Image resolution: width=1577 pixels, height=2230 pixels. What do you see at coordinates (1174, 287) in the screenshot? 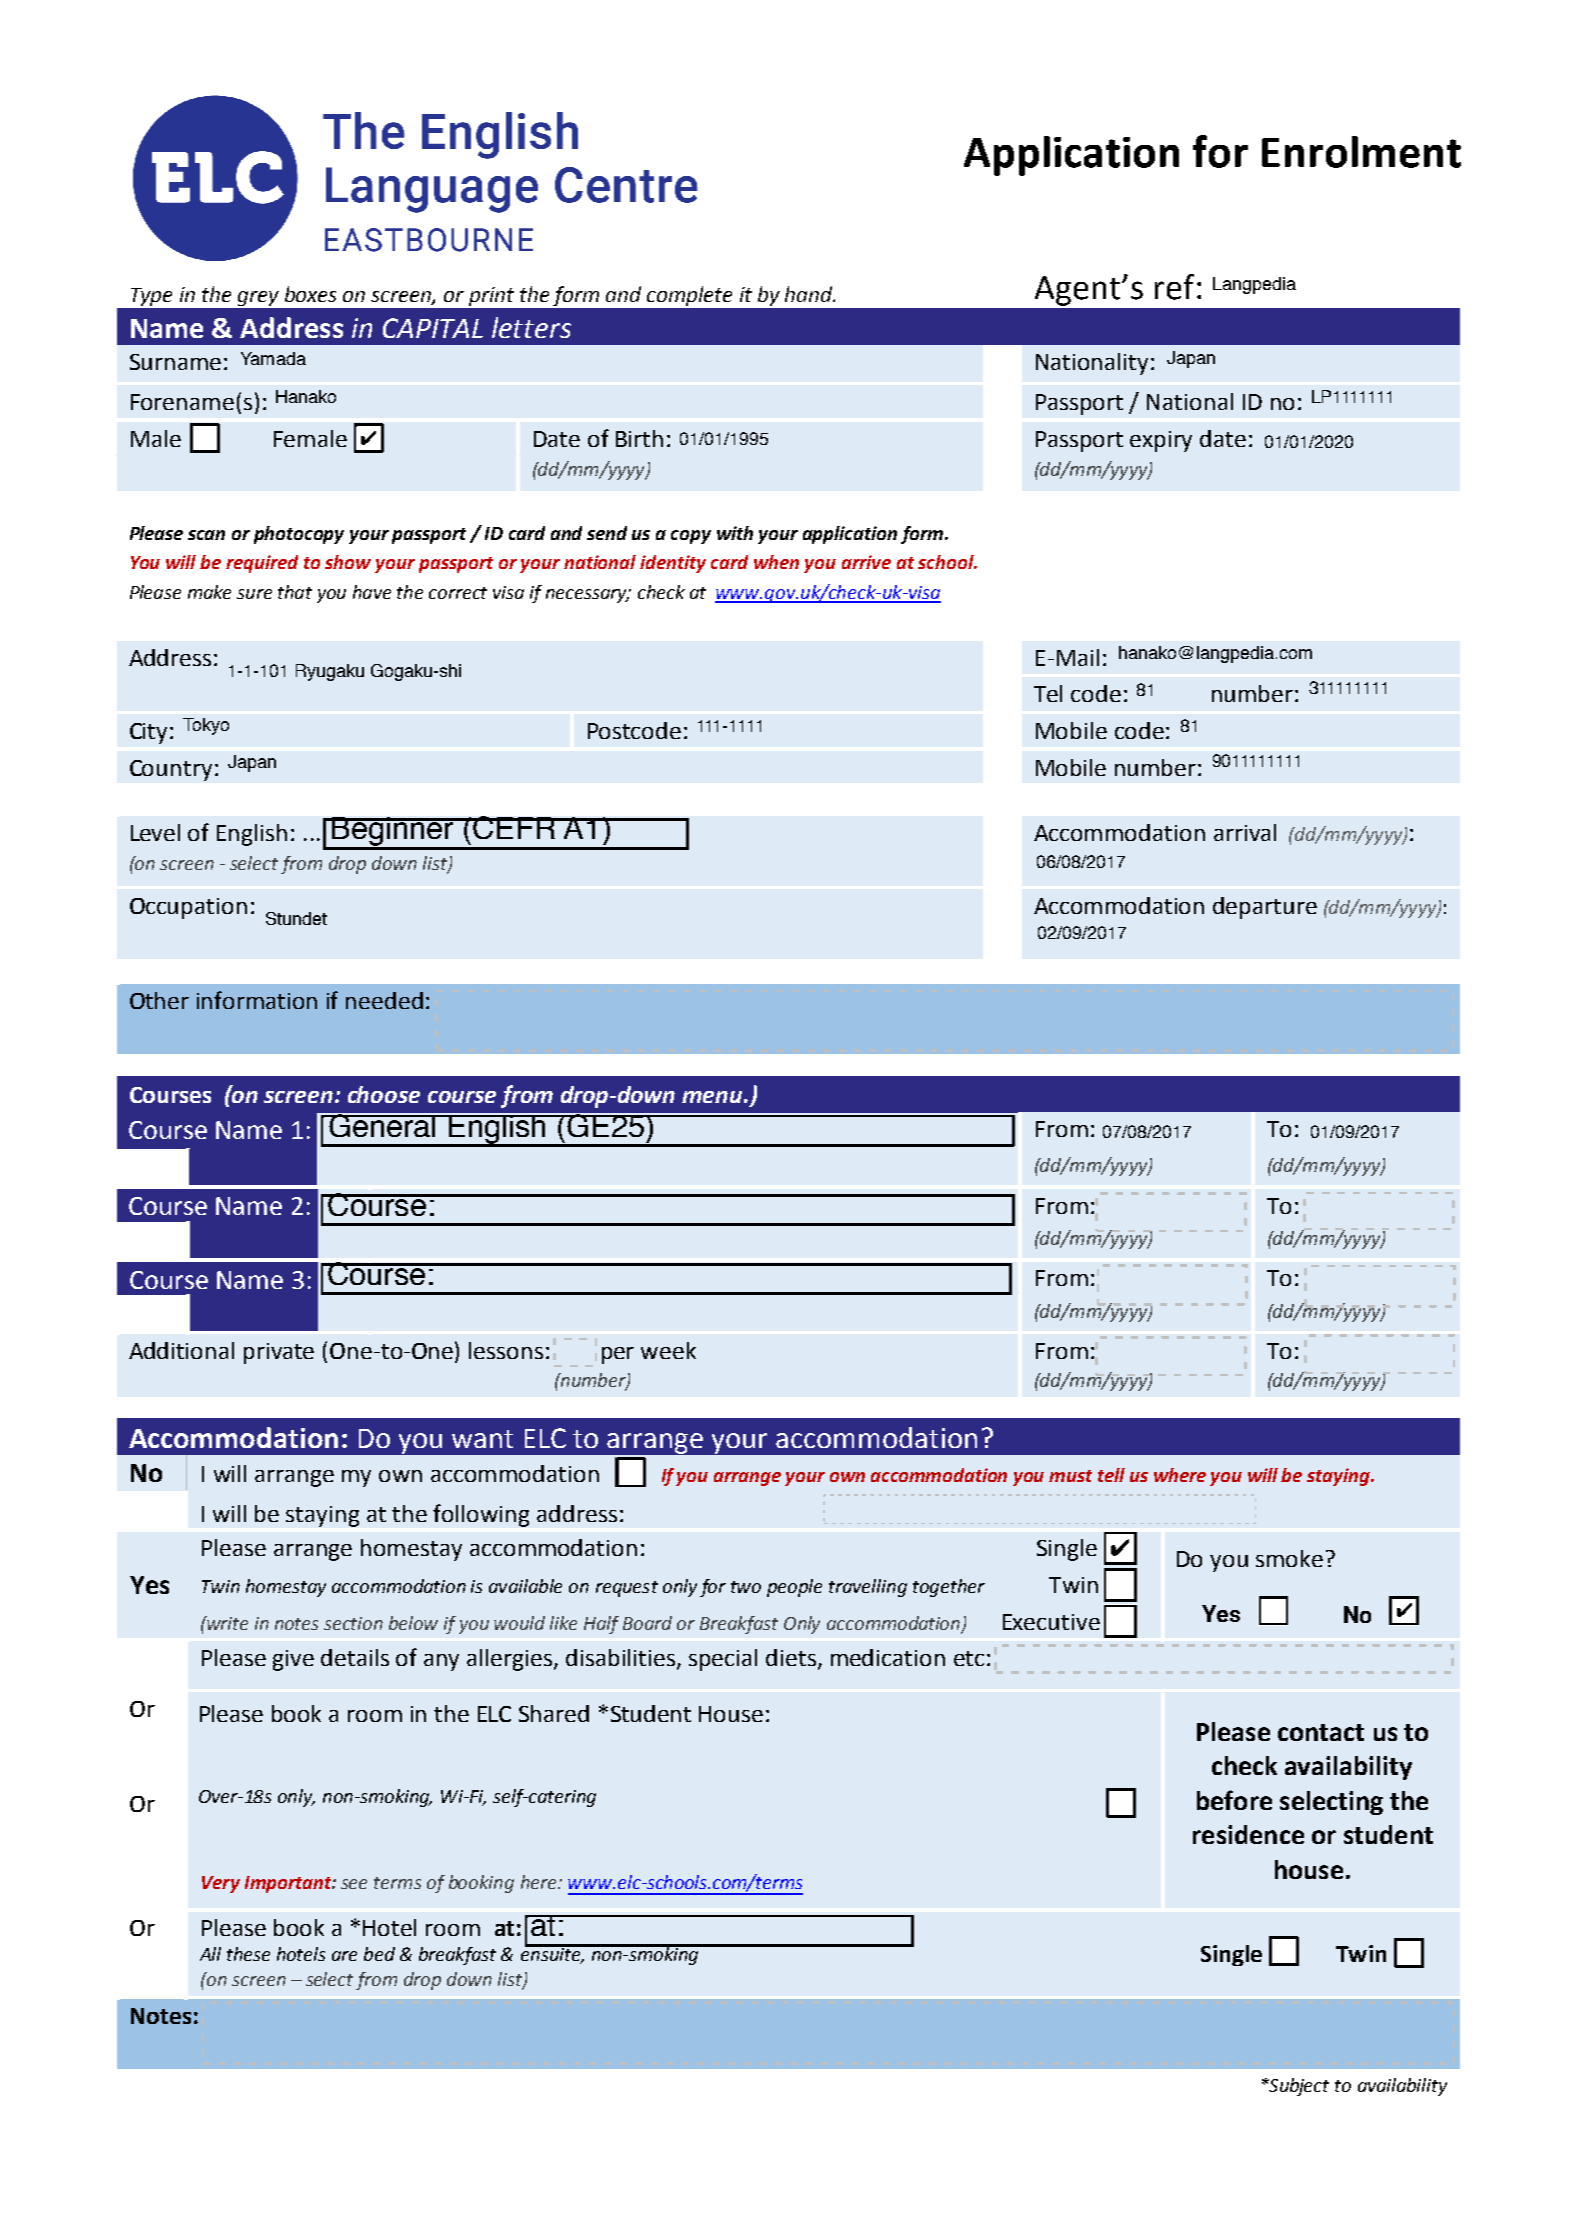
I see `ref` at bounding box center [1174, 287].
